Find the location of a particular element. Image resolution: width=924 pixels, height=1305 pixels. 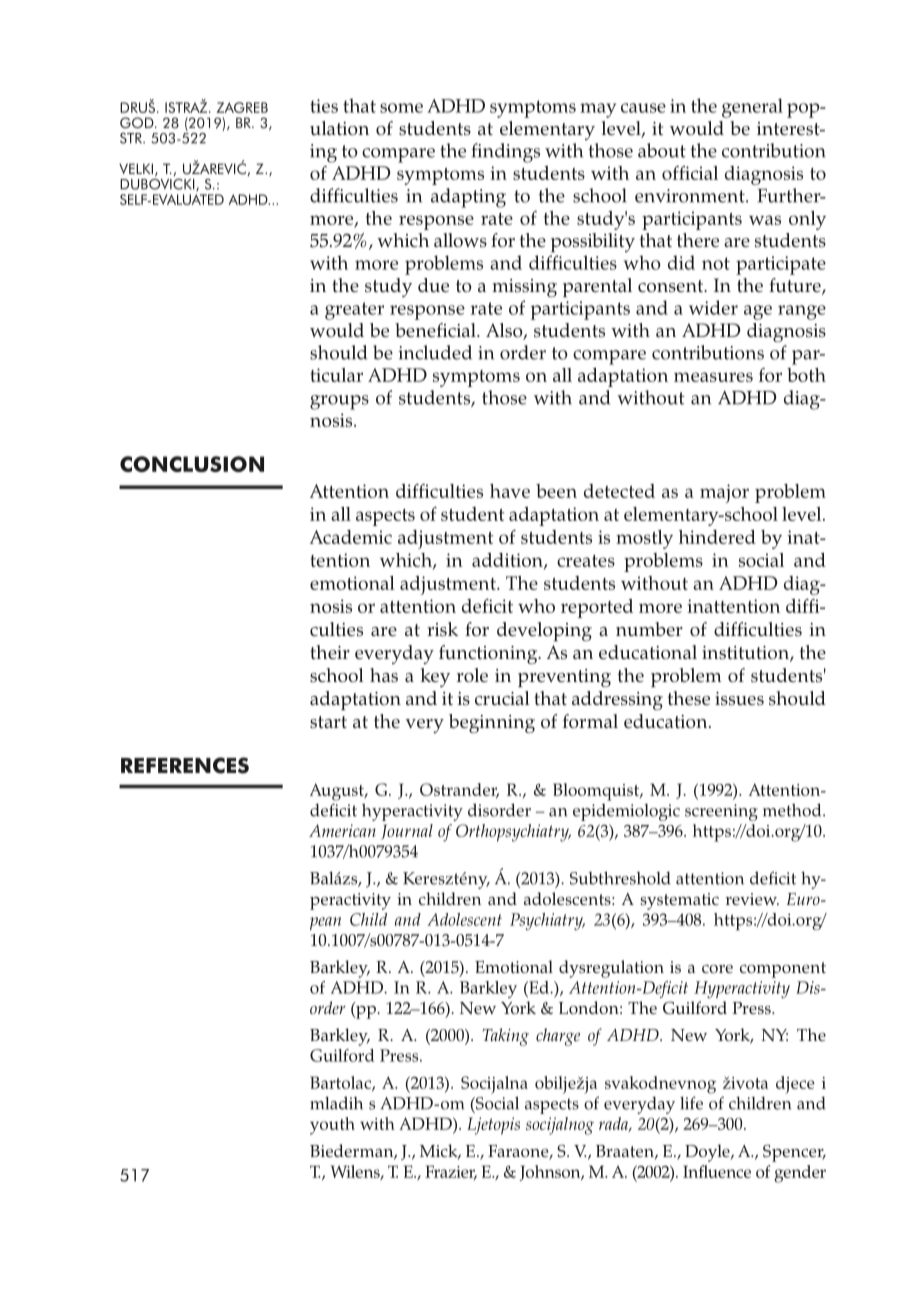

hindered is located at coordinates (717, 536).
